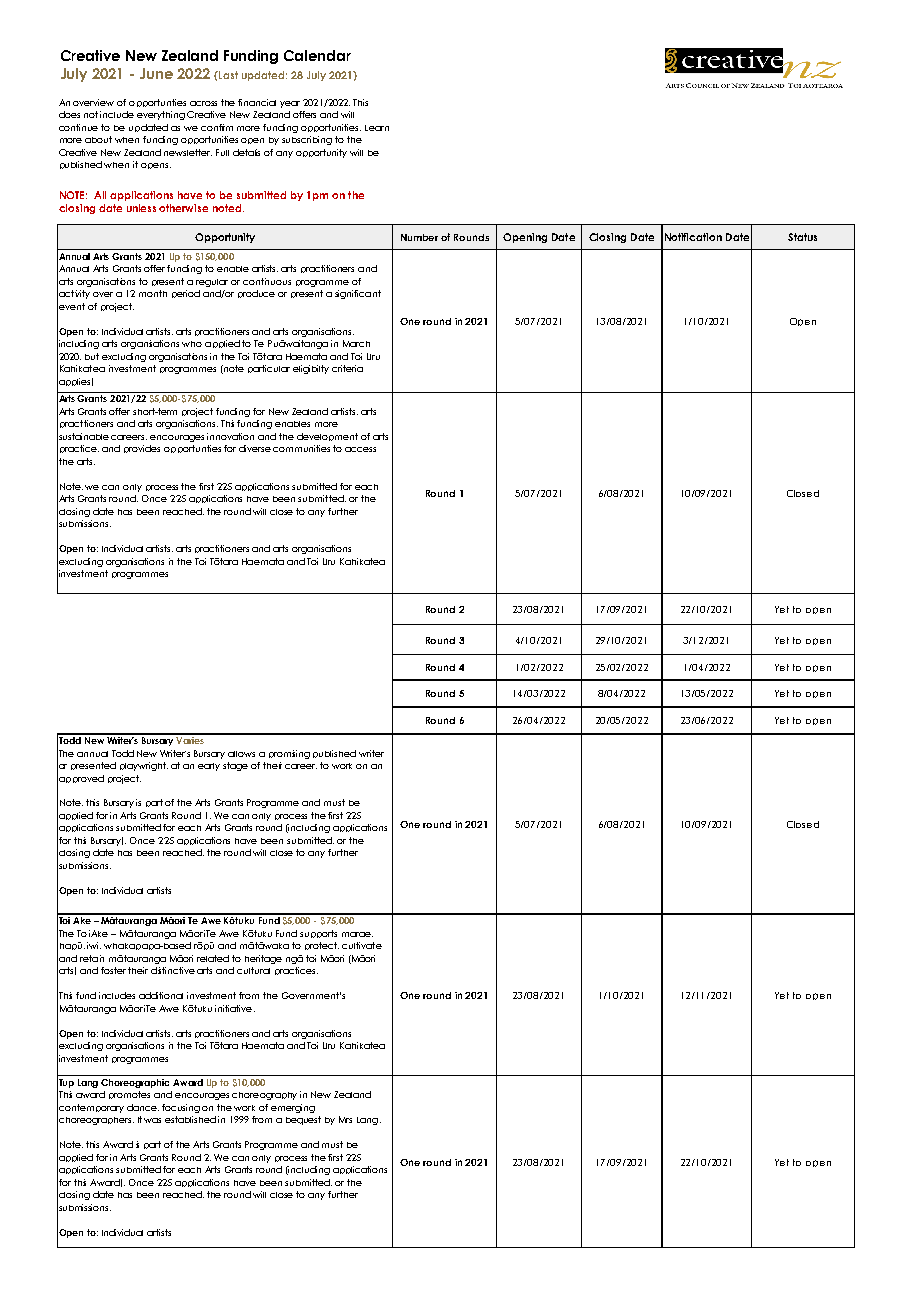 This screenshot has height=1308, width=924. I want to click on Status, so click(802, 237).
